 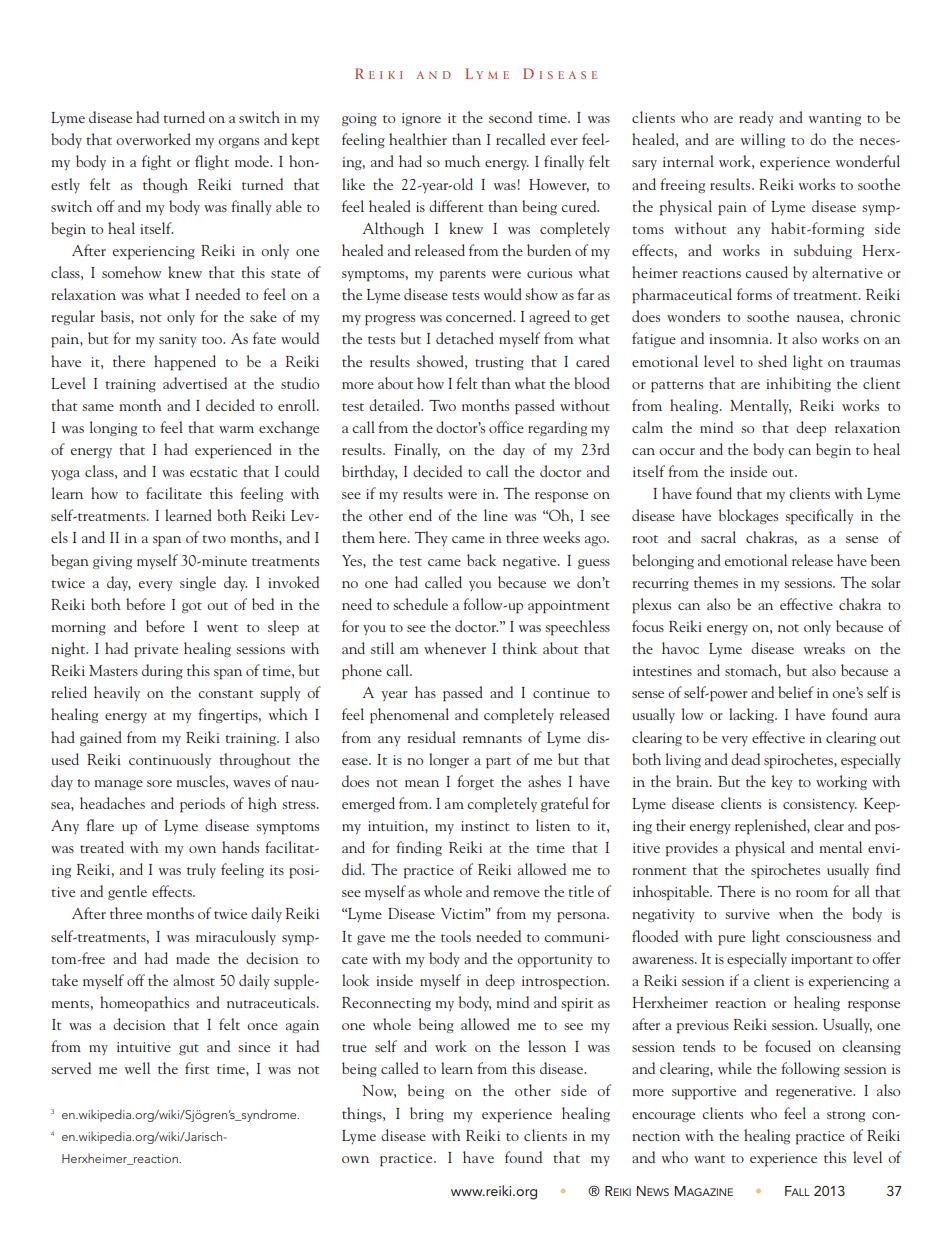 I want to click on office, so click(x=506, y=427).
